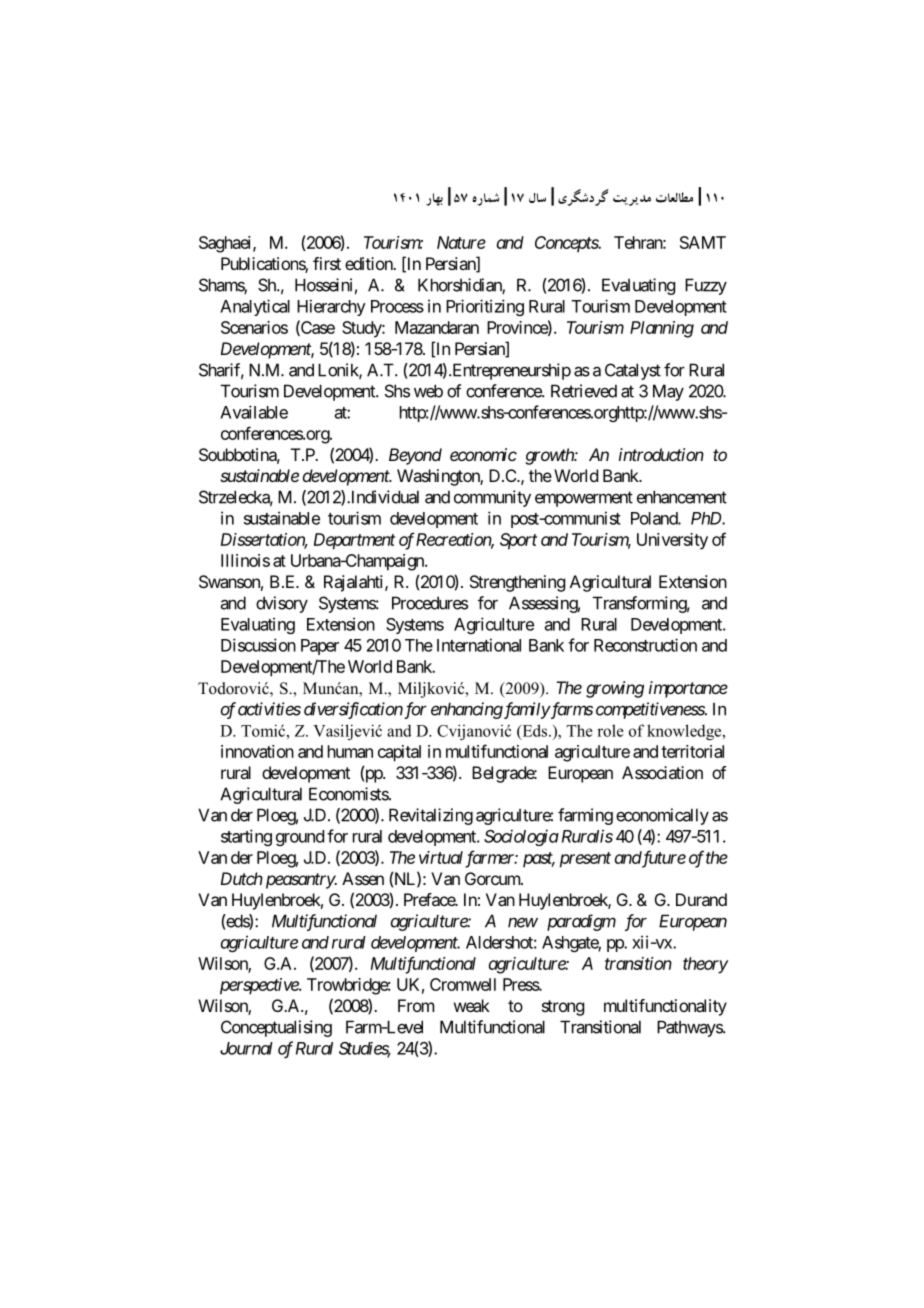 The width and height of the document is (924, 1308). Describe the element at coordinates (672, 541) in the document. I see `University` at that location.
